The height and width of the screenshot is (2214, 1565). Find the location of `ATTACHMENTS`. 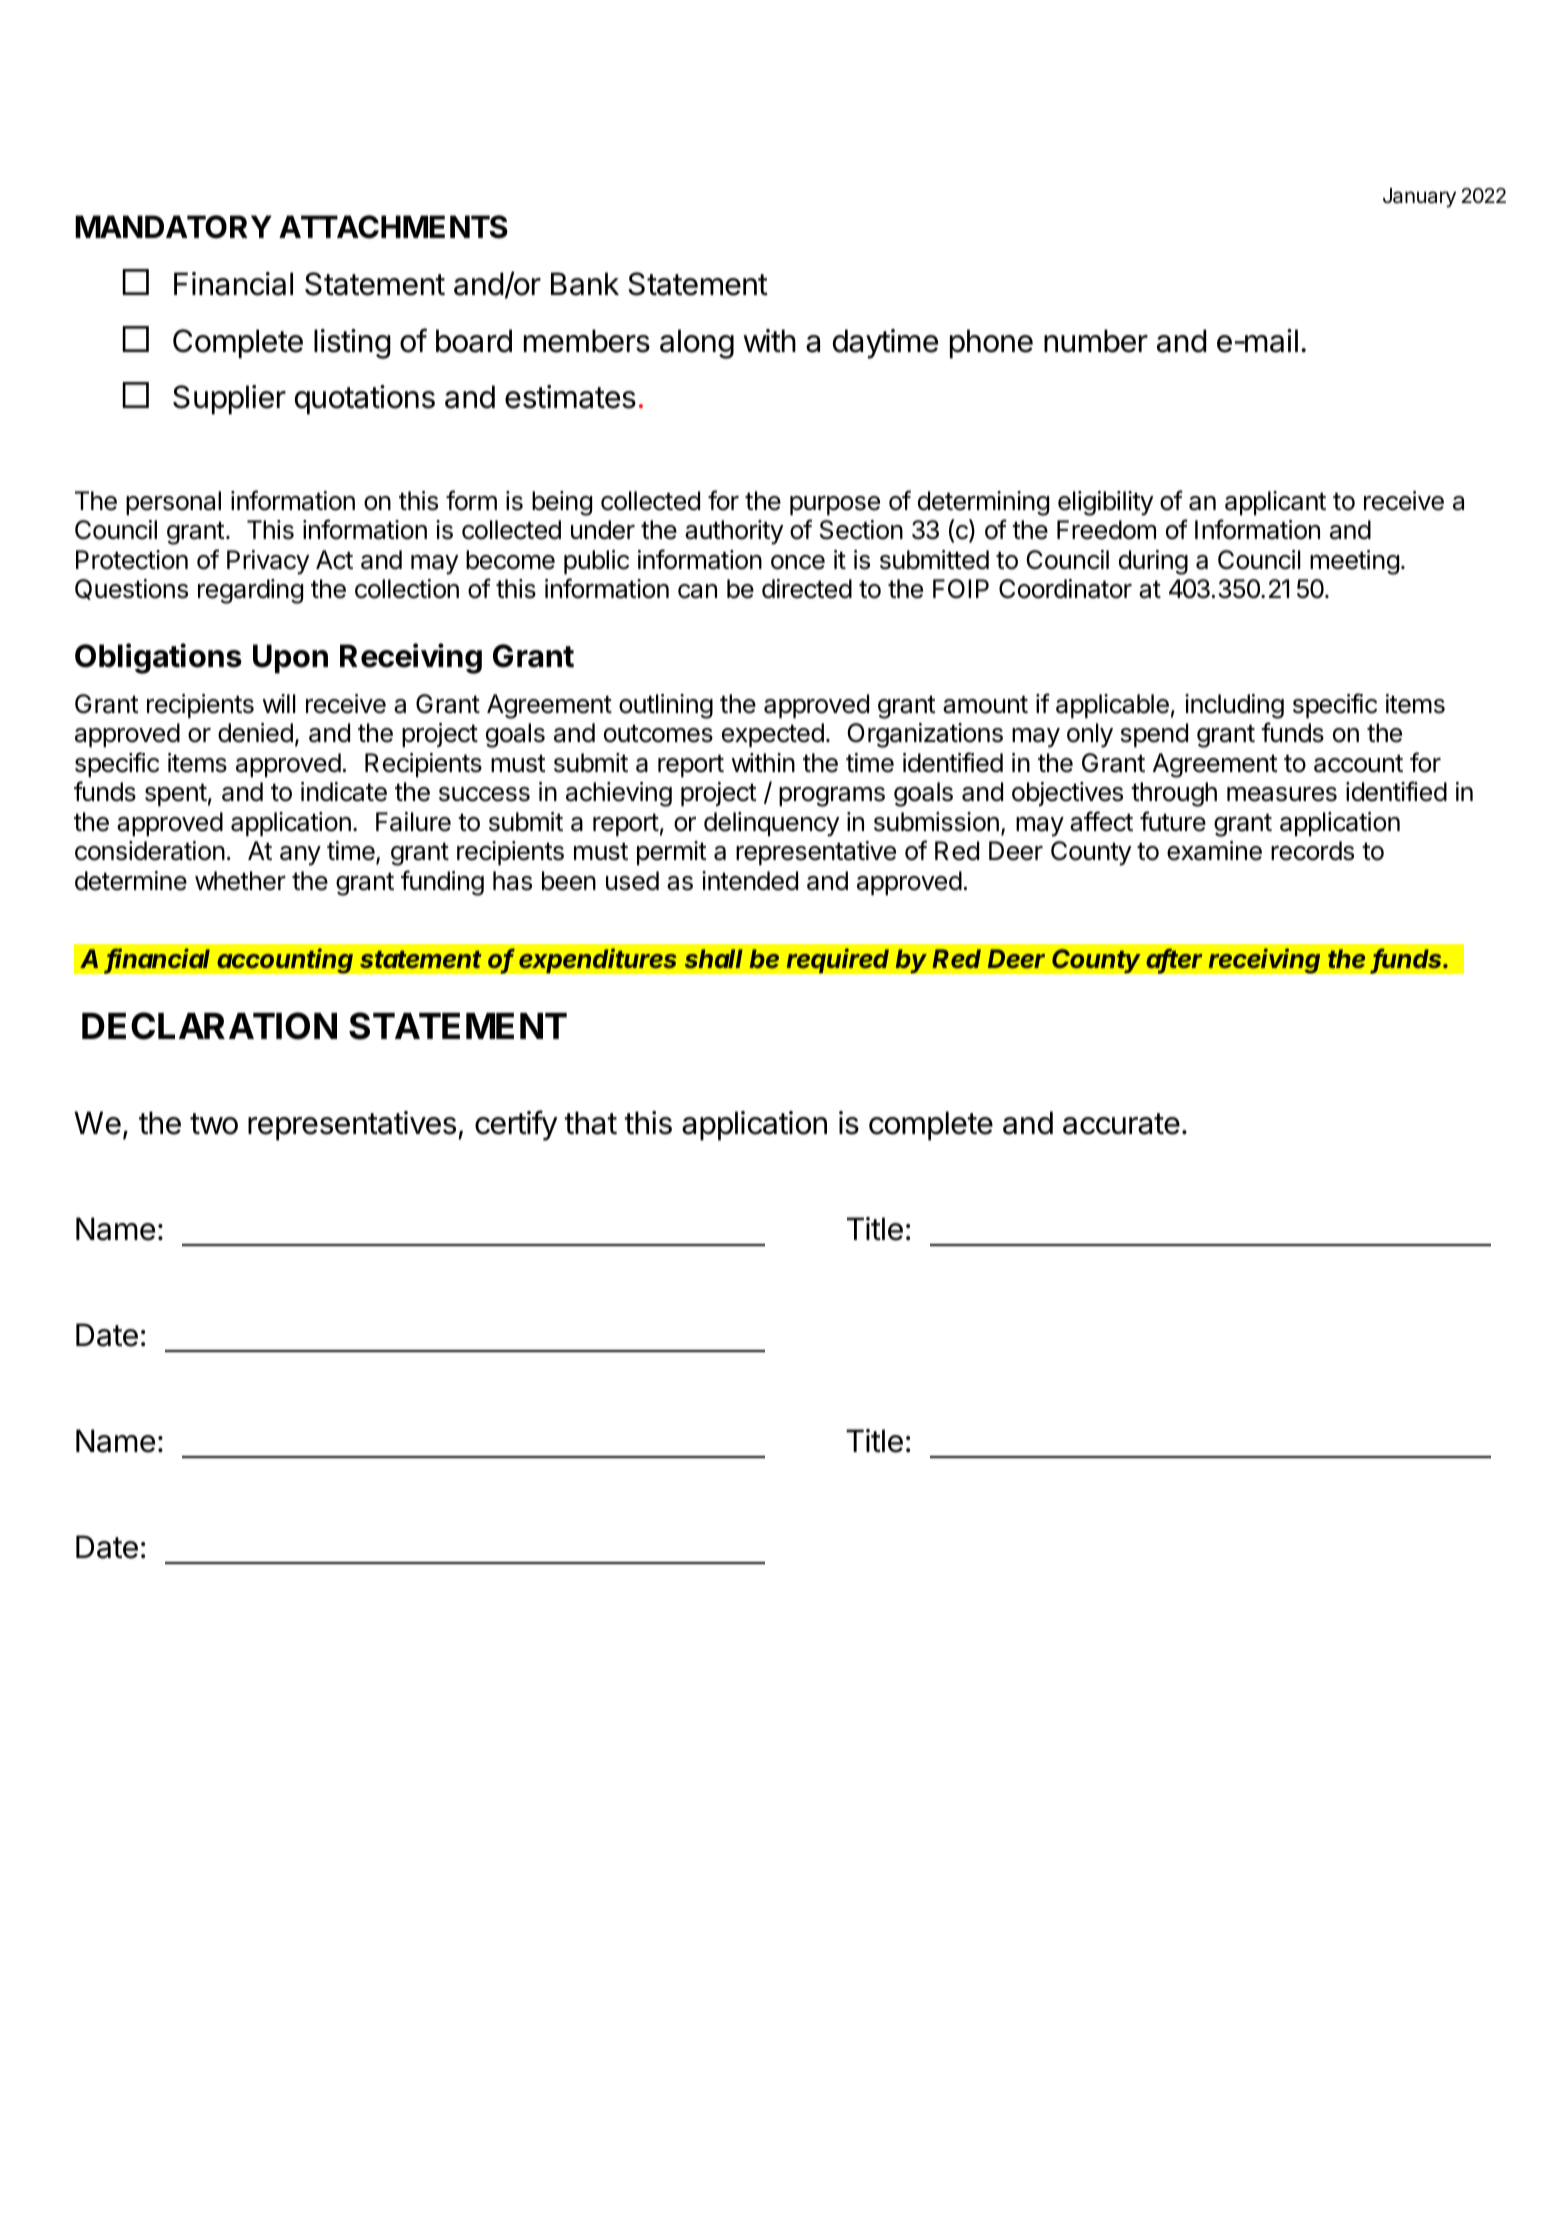

ATTACHMENTS is located at coordinates (393, 227).
